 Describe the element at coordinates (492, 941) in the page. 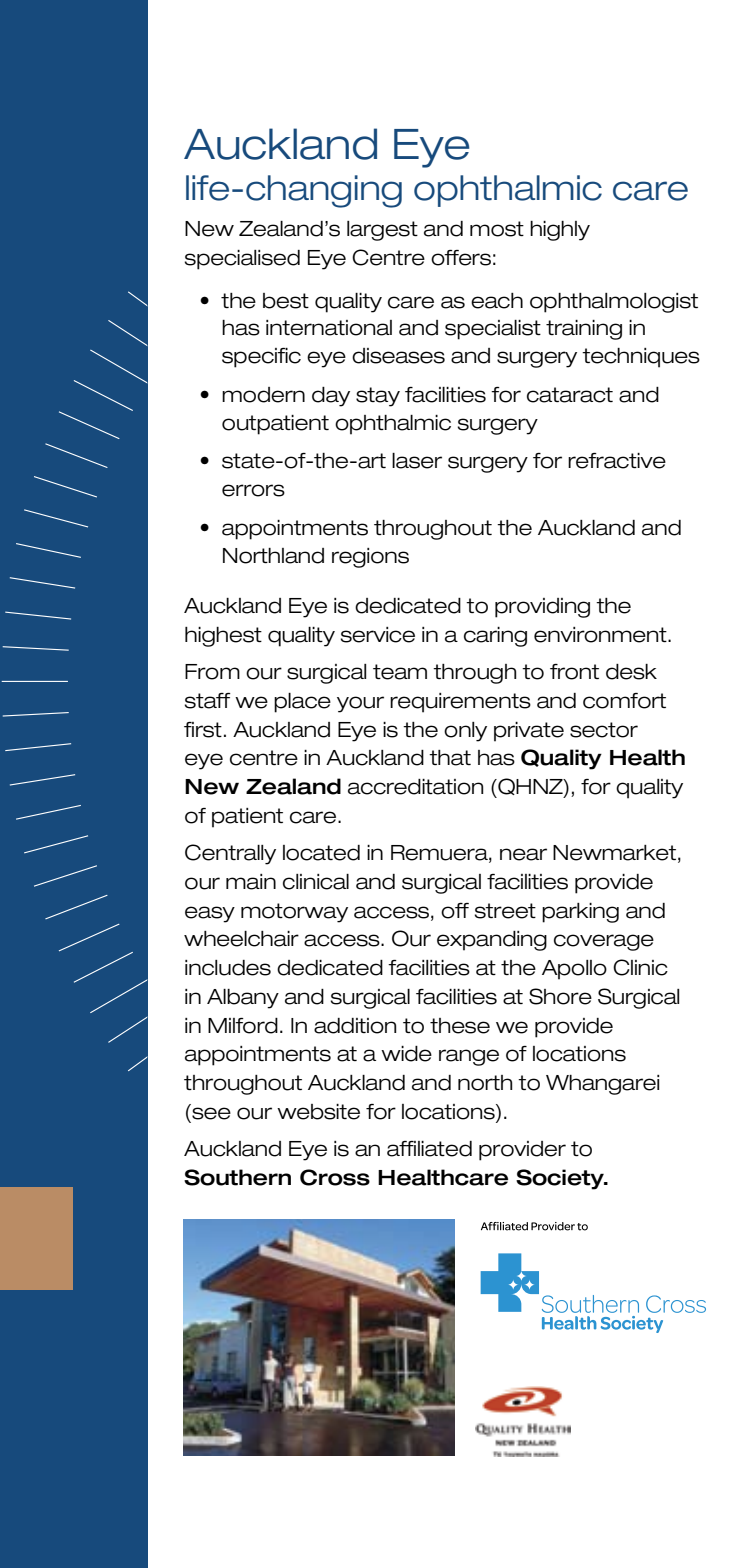

I see `expanding` at that location.
